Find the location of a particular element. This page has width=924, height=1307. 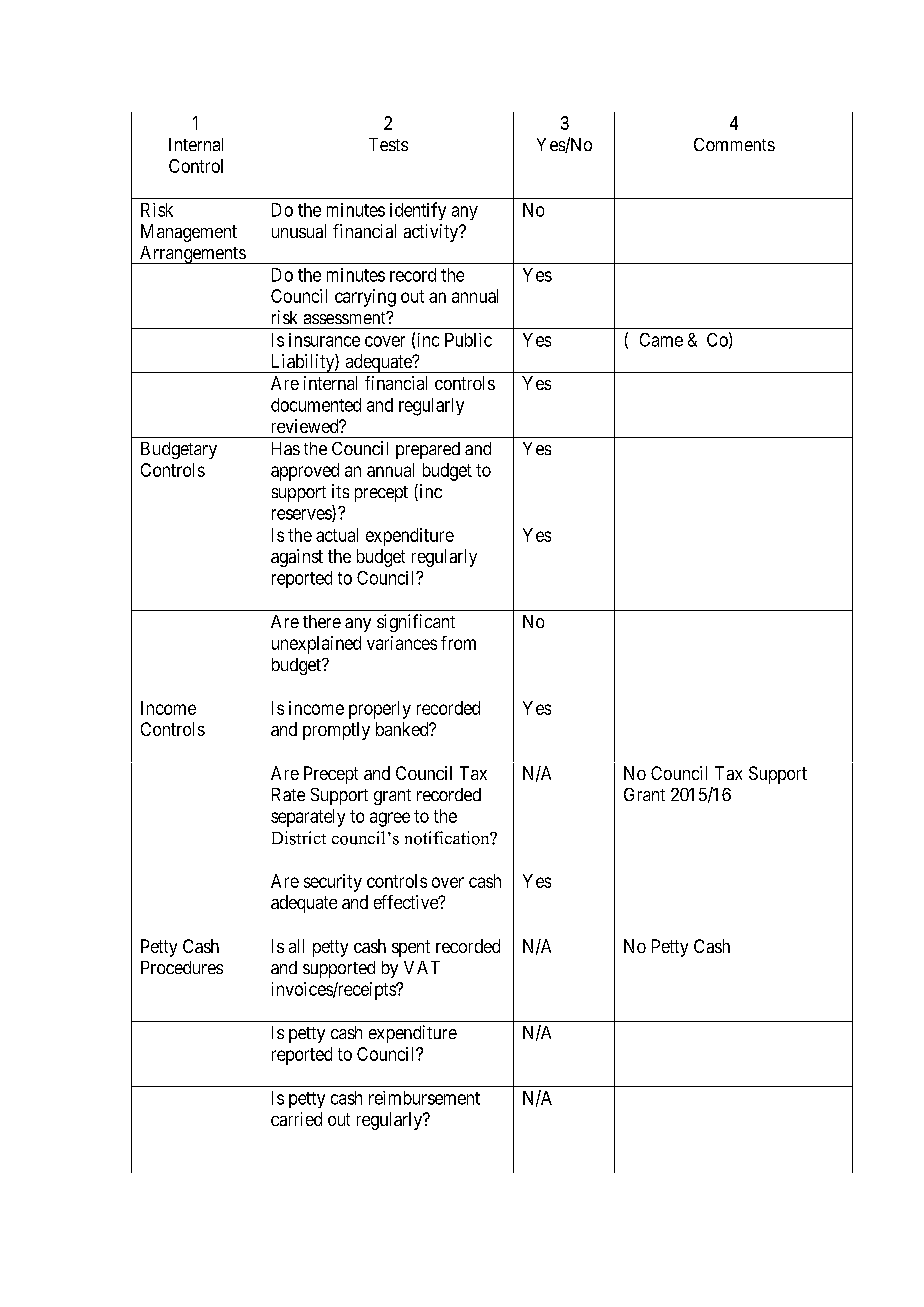

prepared is located at coordinates (428, 450).
